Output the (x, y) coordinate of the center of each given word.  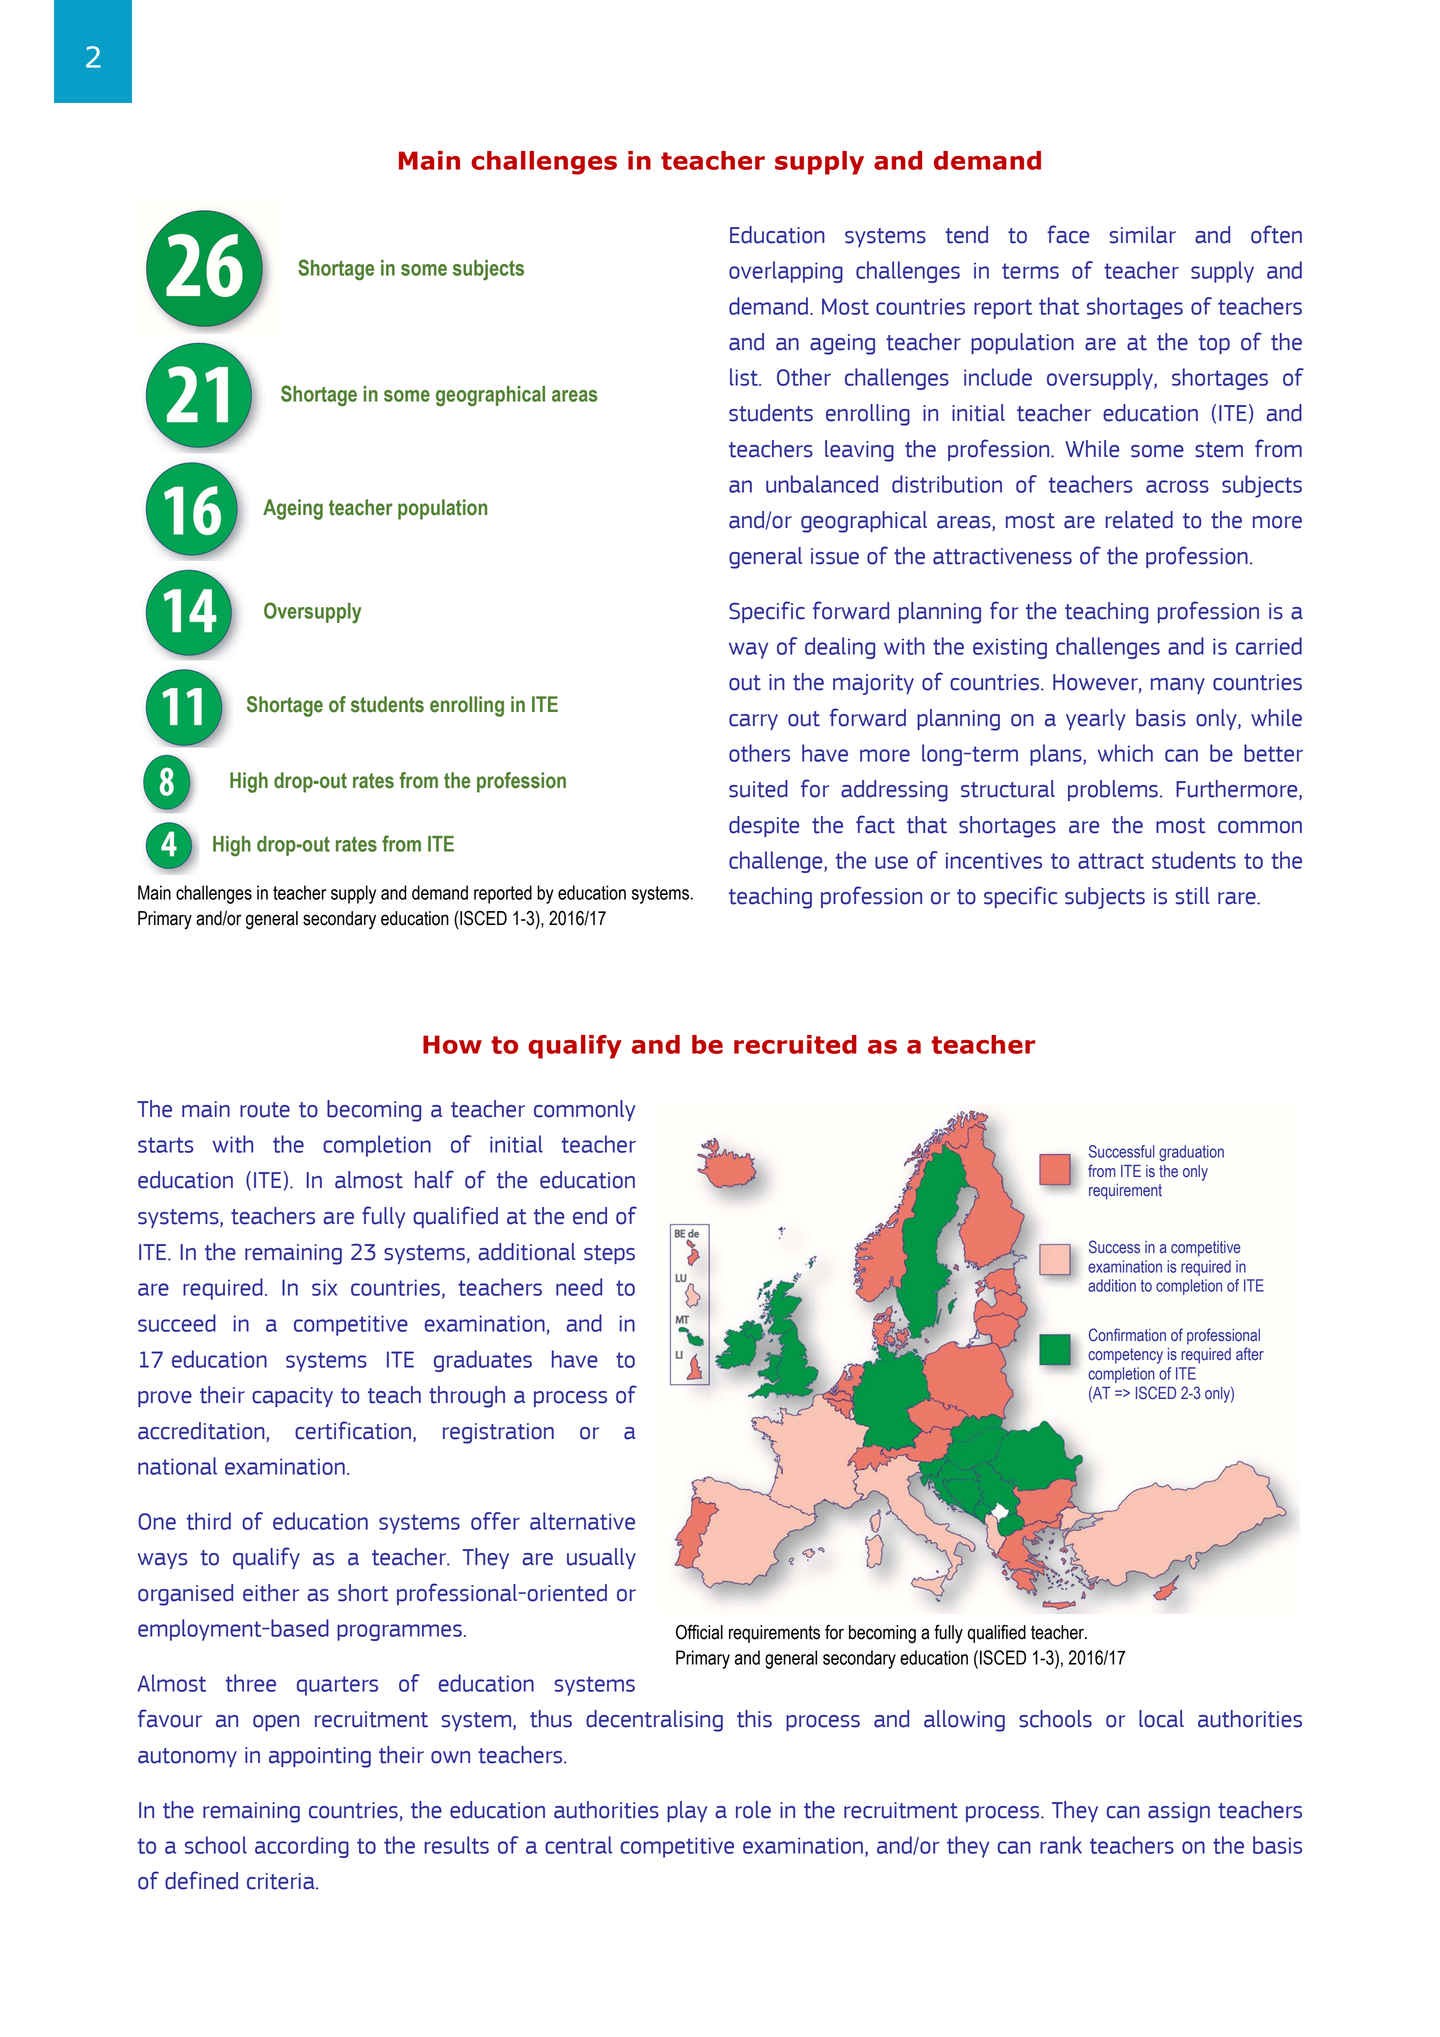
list (745, 377)
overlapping (786, 272)
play (687, 1811)
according (302, 1847)
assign (1179, 1812)
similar (1142, 235)
